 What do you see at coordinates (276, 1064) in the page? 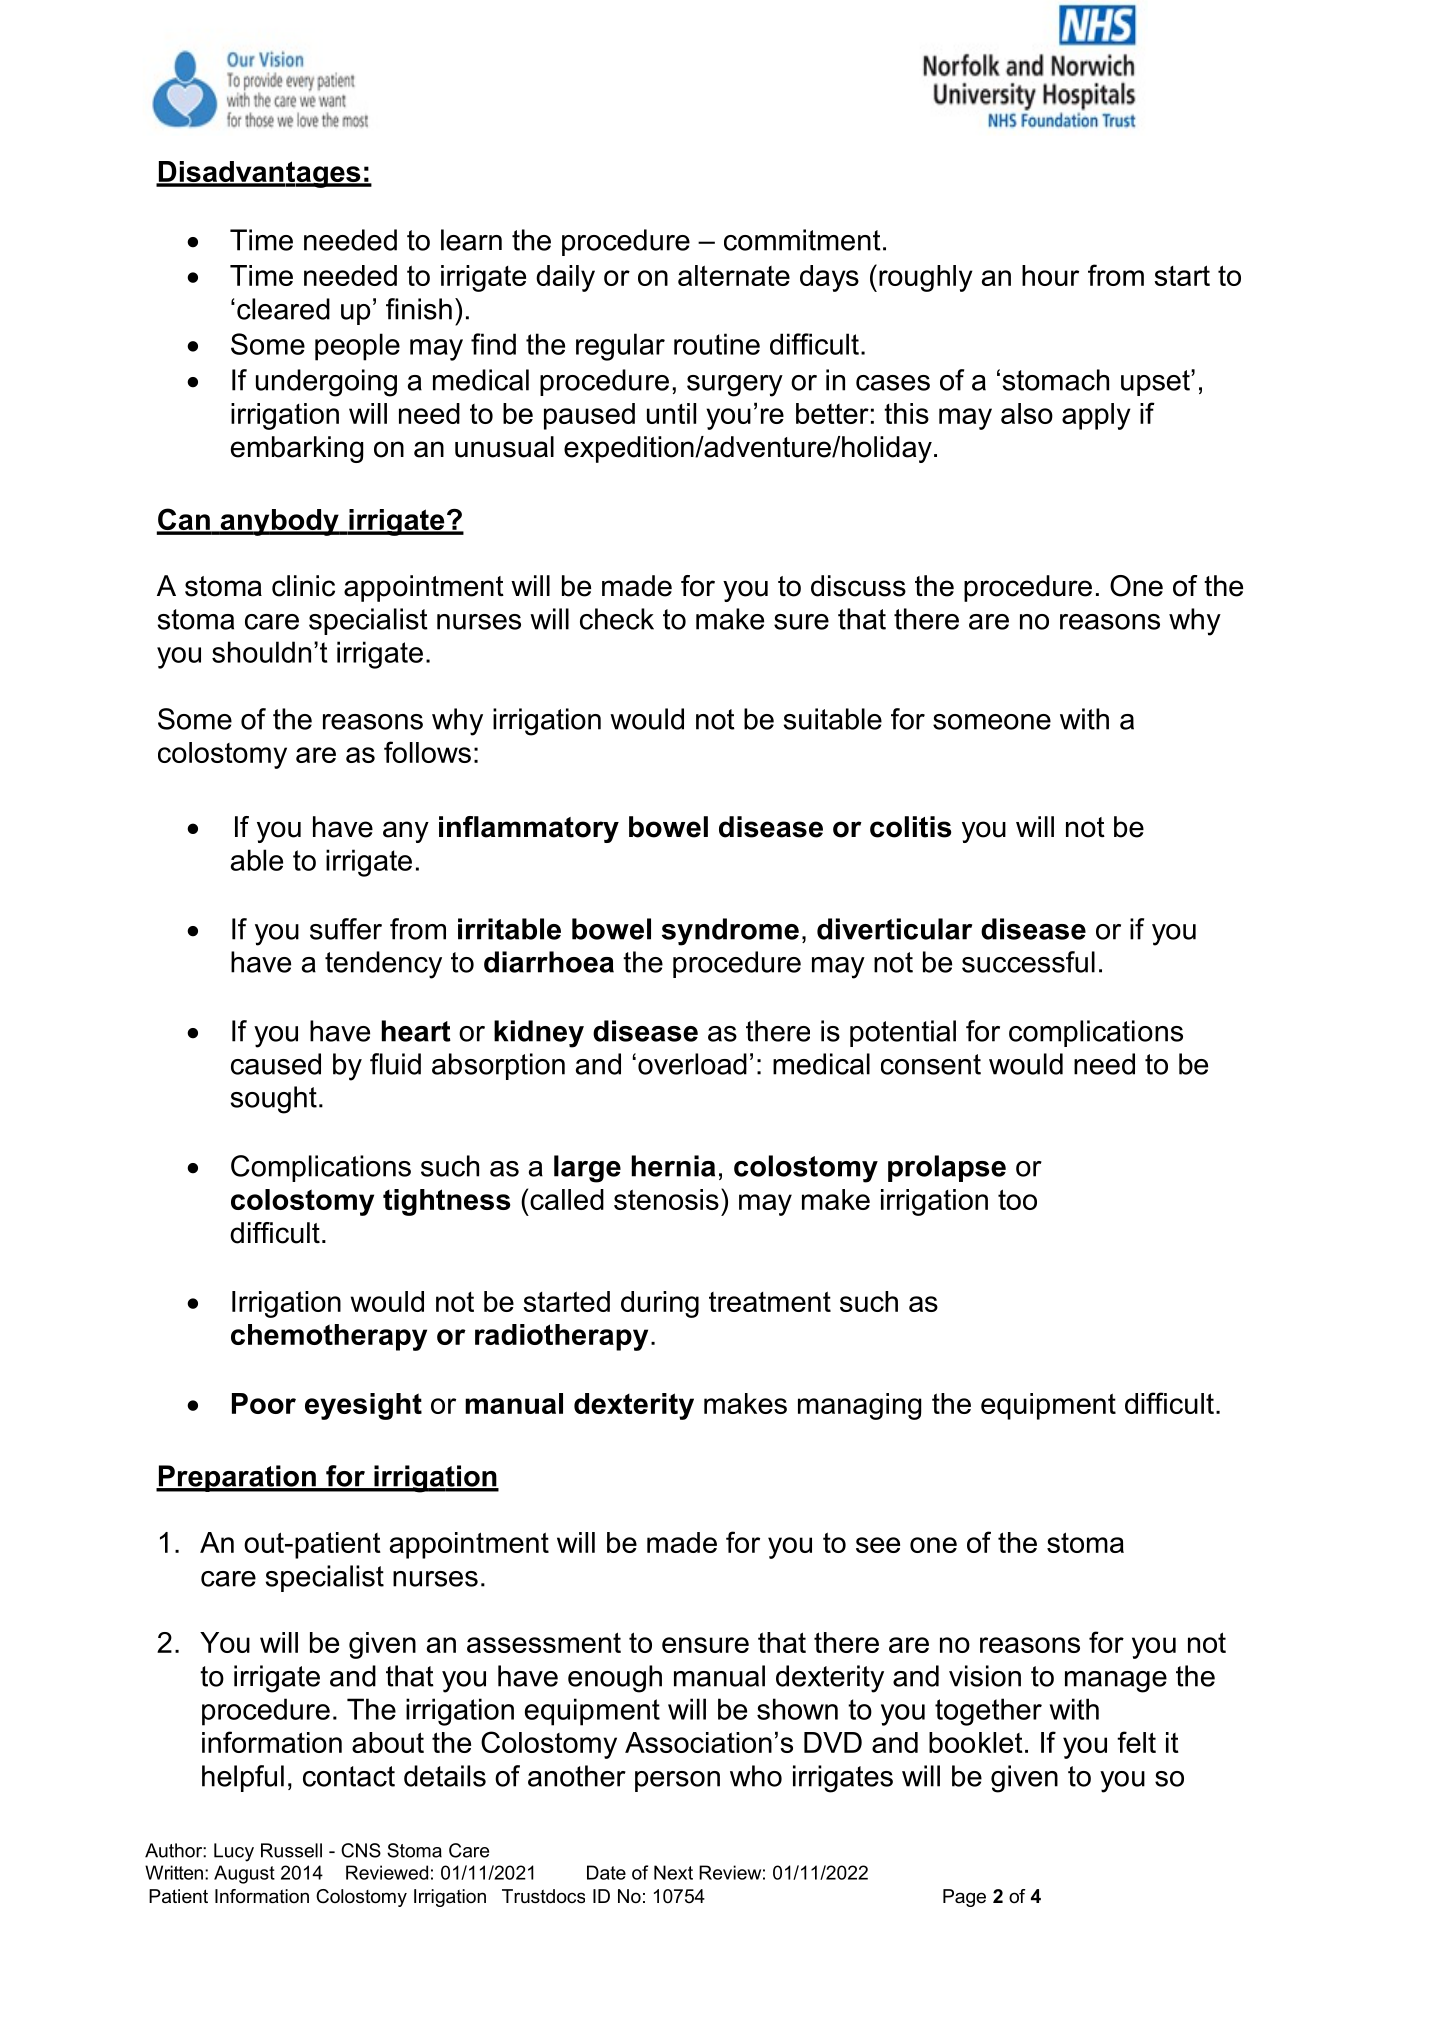
I see `caused` at bounding box center [276, 1064].
